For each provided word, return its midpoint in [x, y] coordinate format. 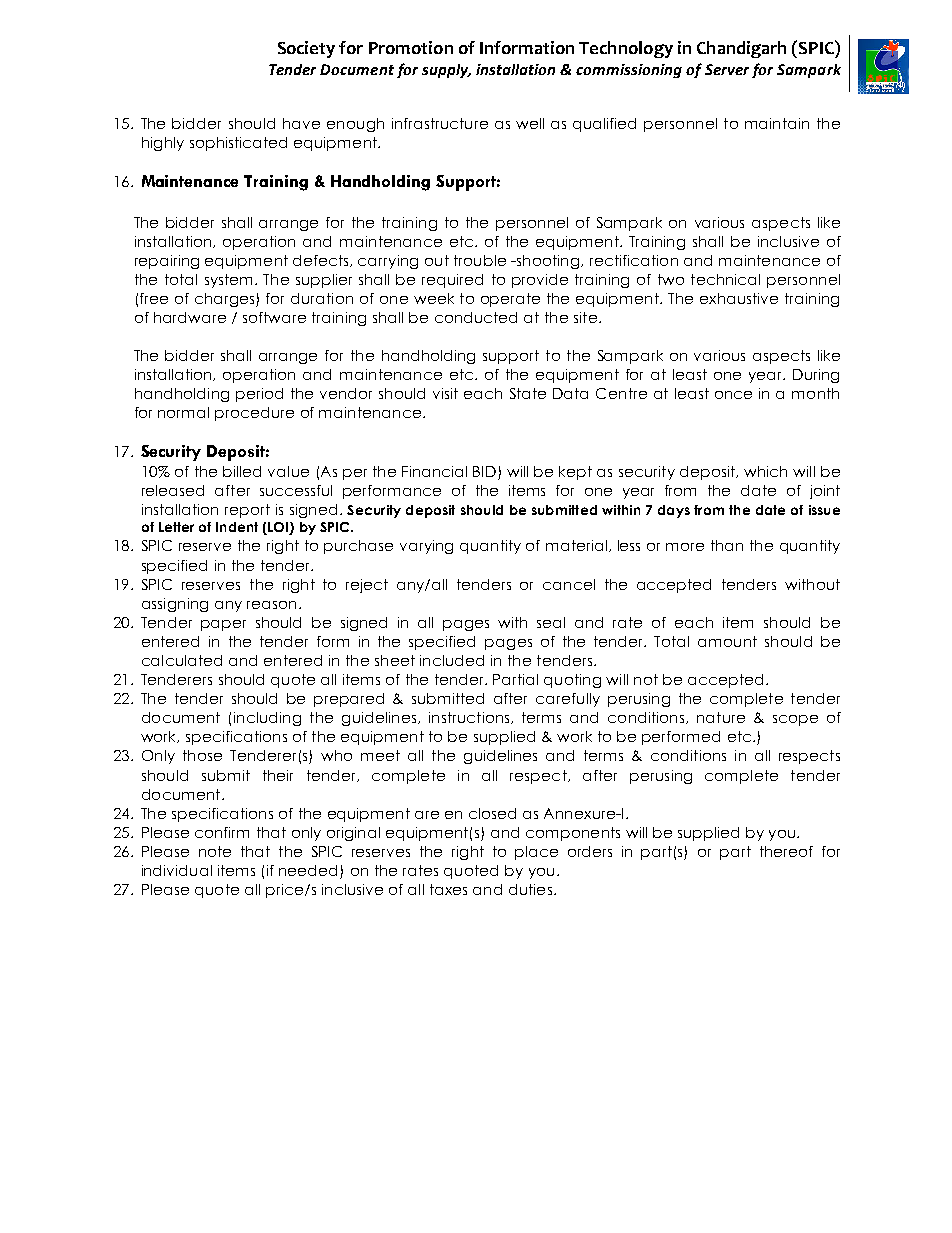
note [215, 851]
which [765, 471]
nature [721, 717]
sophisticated [238, 144]
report [247, 511]
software [274, 317]
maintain [777, 123]
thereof [786, 851]
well [530, 123]
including [267, 719]
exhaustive [739, 298]
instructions [470, 718]
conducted [476, 317]
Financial [434, 471]
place [536, 853]
